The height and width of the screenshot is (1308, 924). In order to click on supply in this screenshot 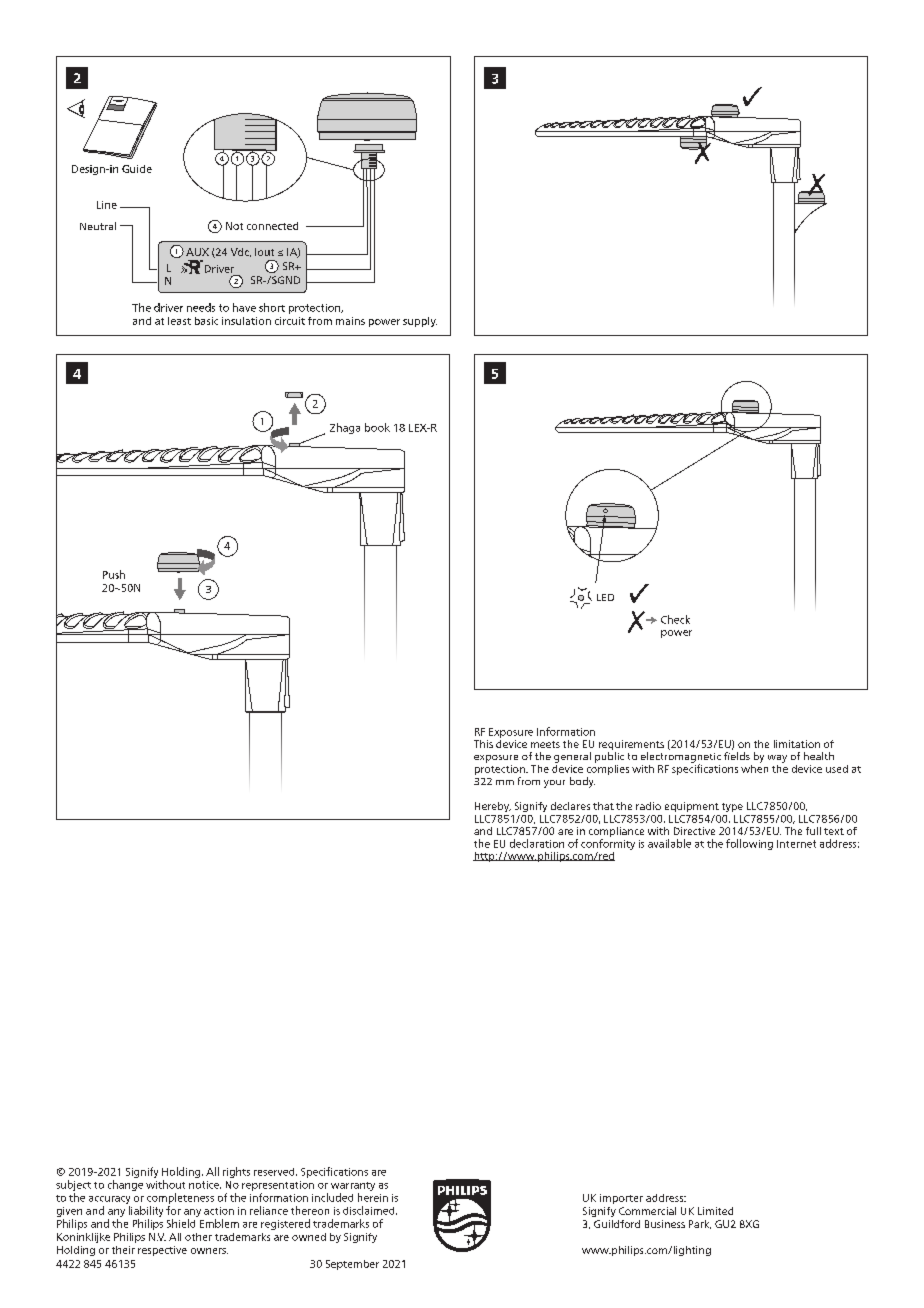, I will do `click(420, 322)`.
